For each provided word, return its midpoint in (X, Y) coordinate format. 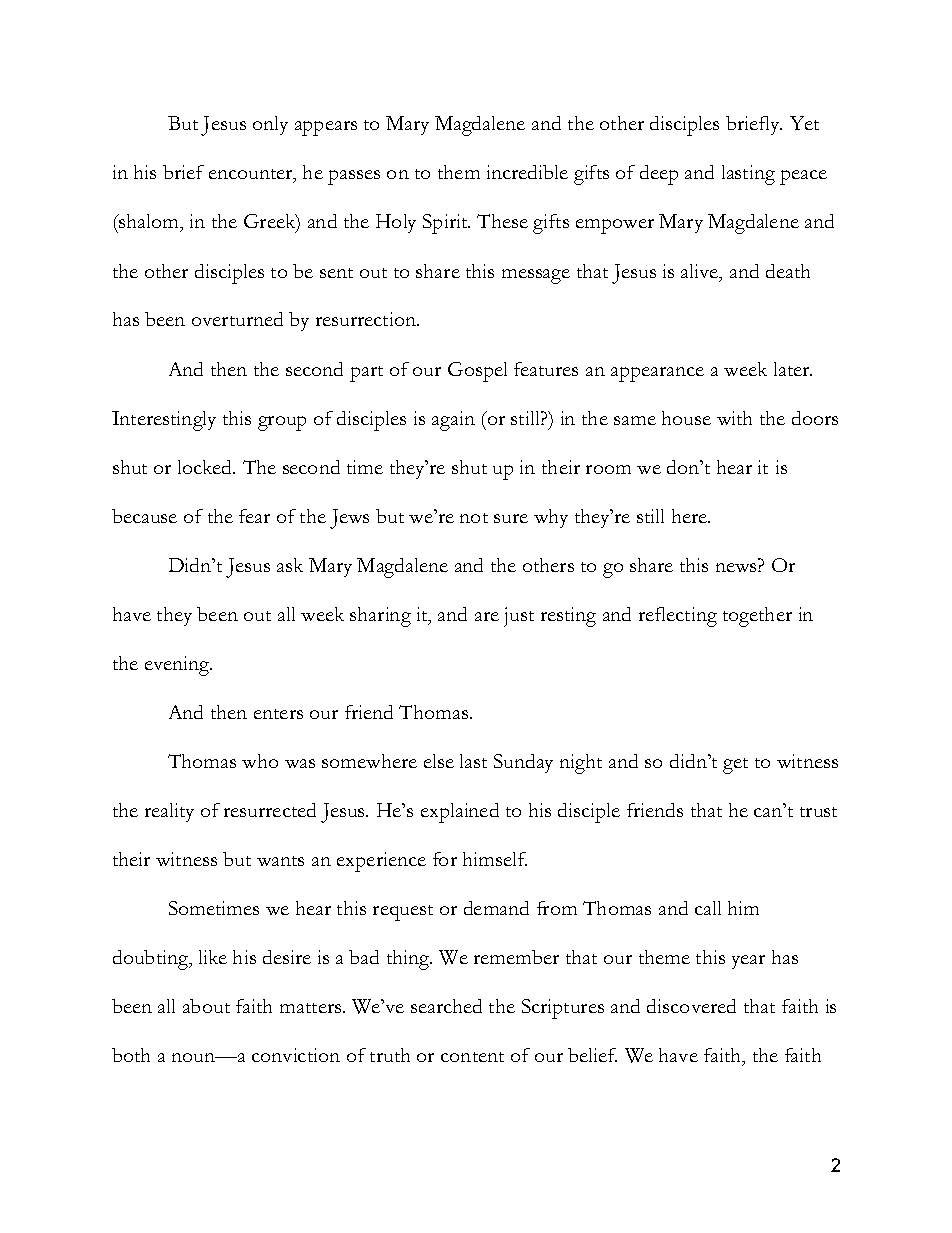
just (519, 617)
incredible (527, 172)
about (206, 1006)
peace (803, 177)
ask (290, 565)
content (472, 1057)
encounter (252, 176)
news (737, 567)
